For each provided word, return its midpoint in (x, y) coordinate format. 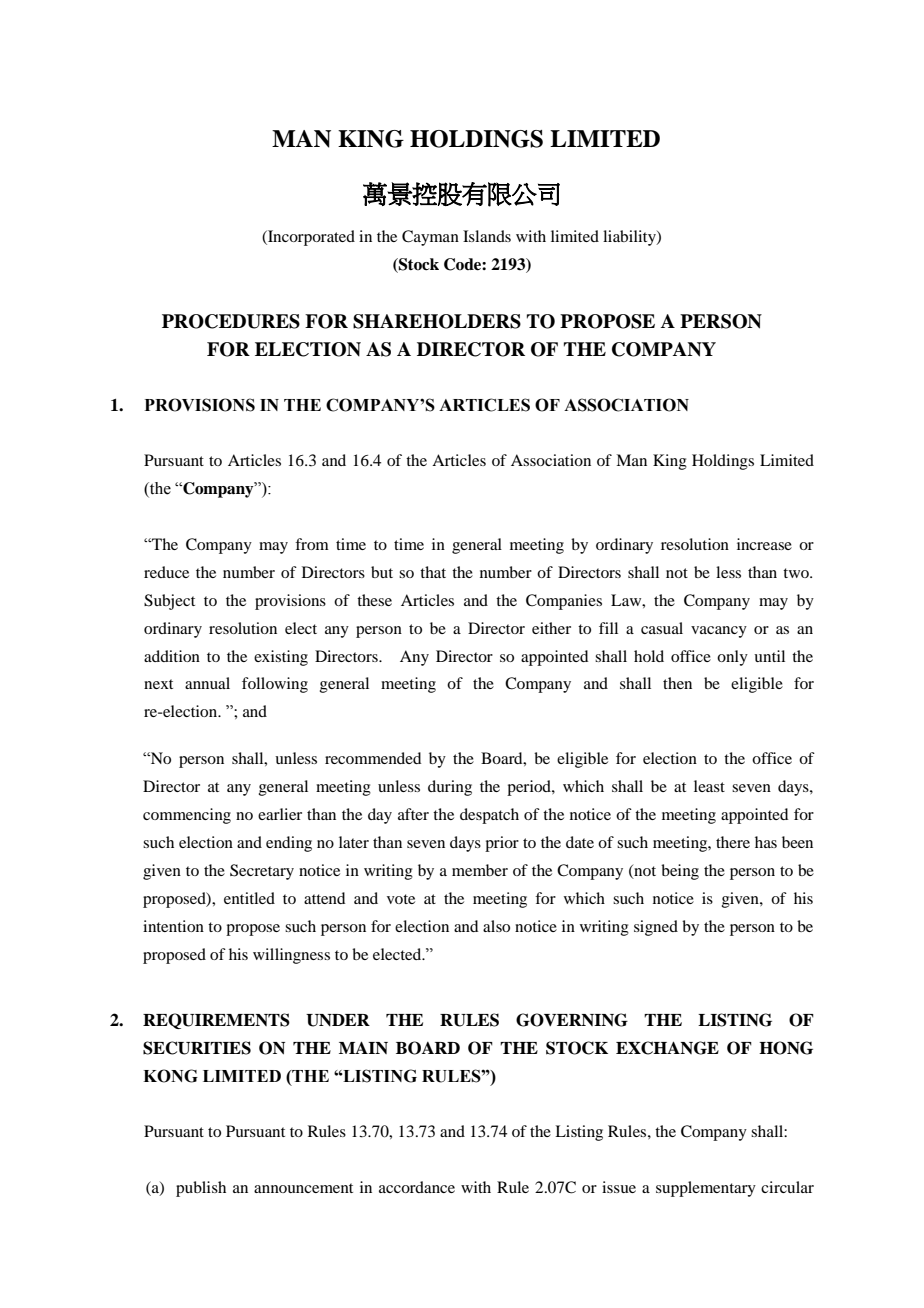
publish (201, 1189)
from (312, 544)
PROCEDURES (231, 321)
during (450, 788)
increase (764, 544)
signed (656, 928)
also (496, 926)
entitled (249, 898)
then (677, 683)
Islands (487, 236)
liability (630, 238)
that (433, 572)
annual (207, 683)
